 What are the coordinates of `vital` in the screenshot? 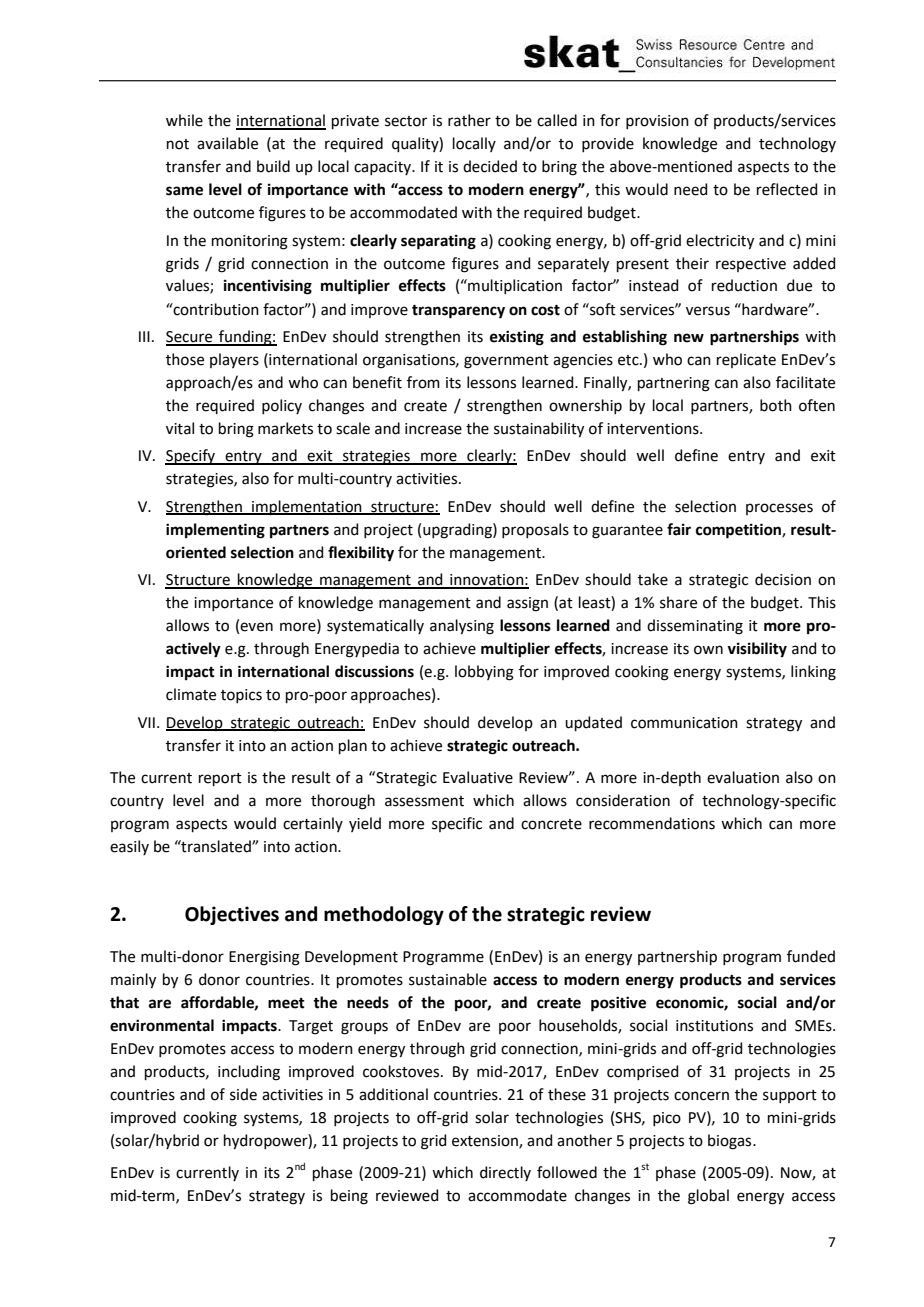 It's located at (180, 428).
